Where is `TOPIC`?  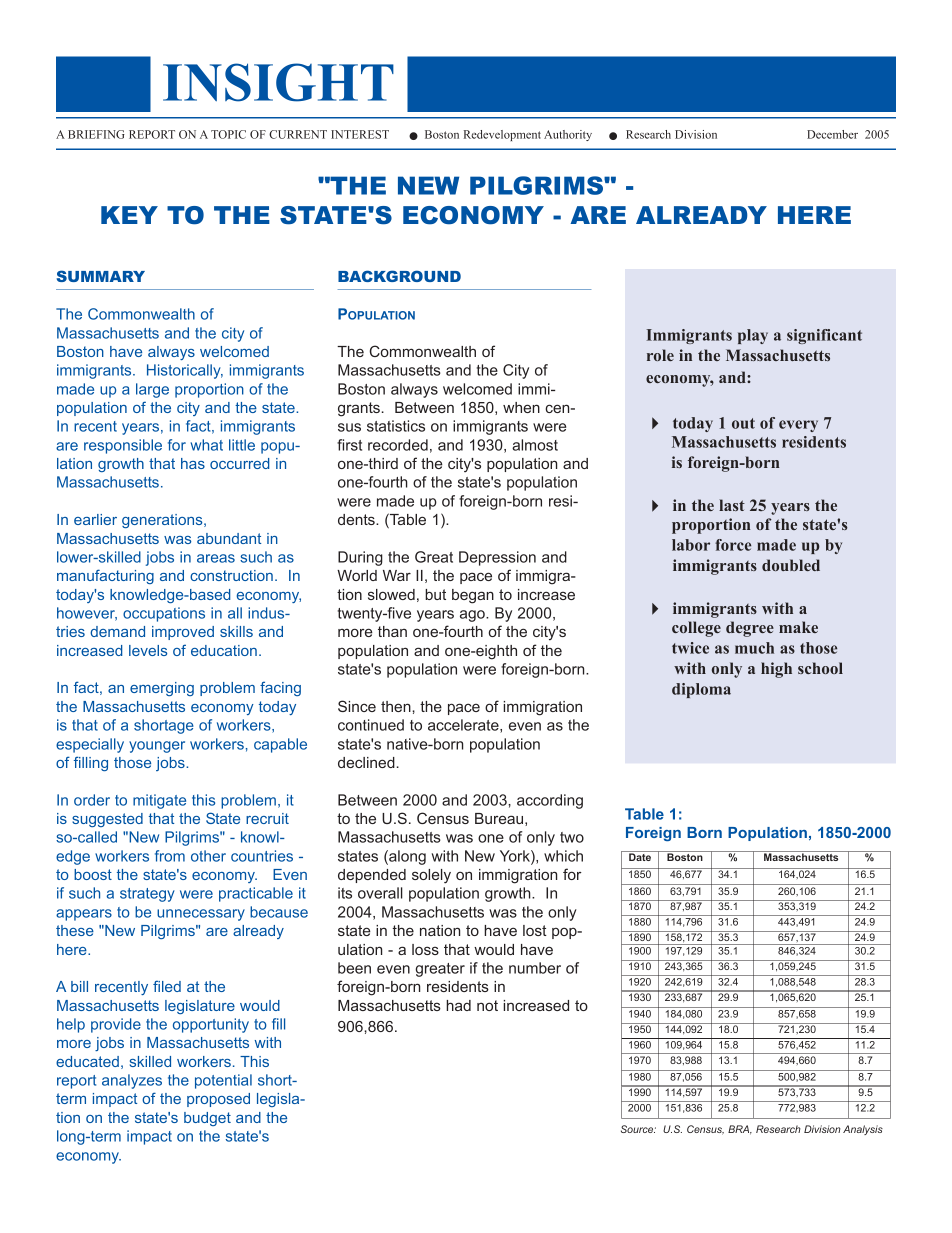
TOPIC is located at coordinates (228, 134).
